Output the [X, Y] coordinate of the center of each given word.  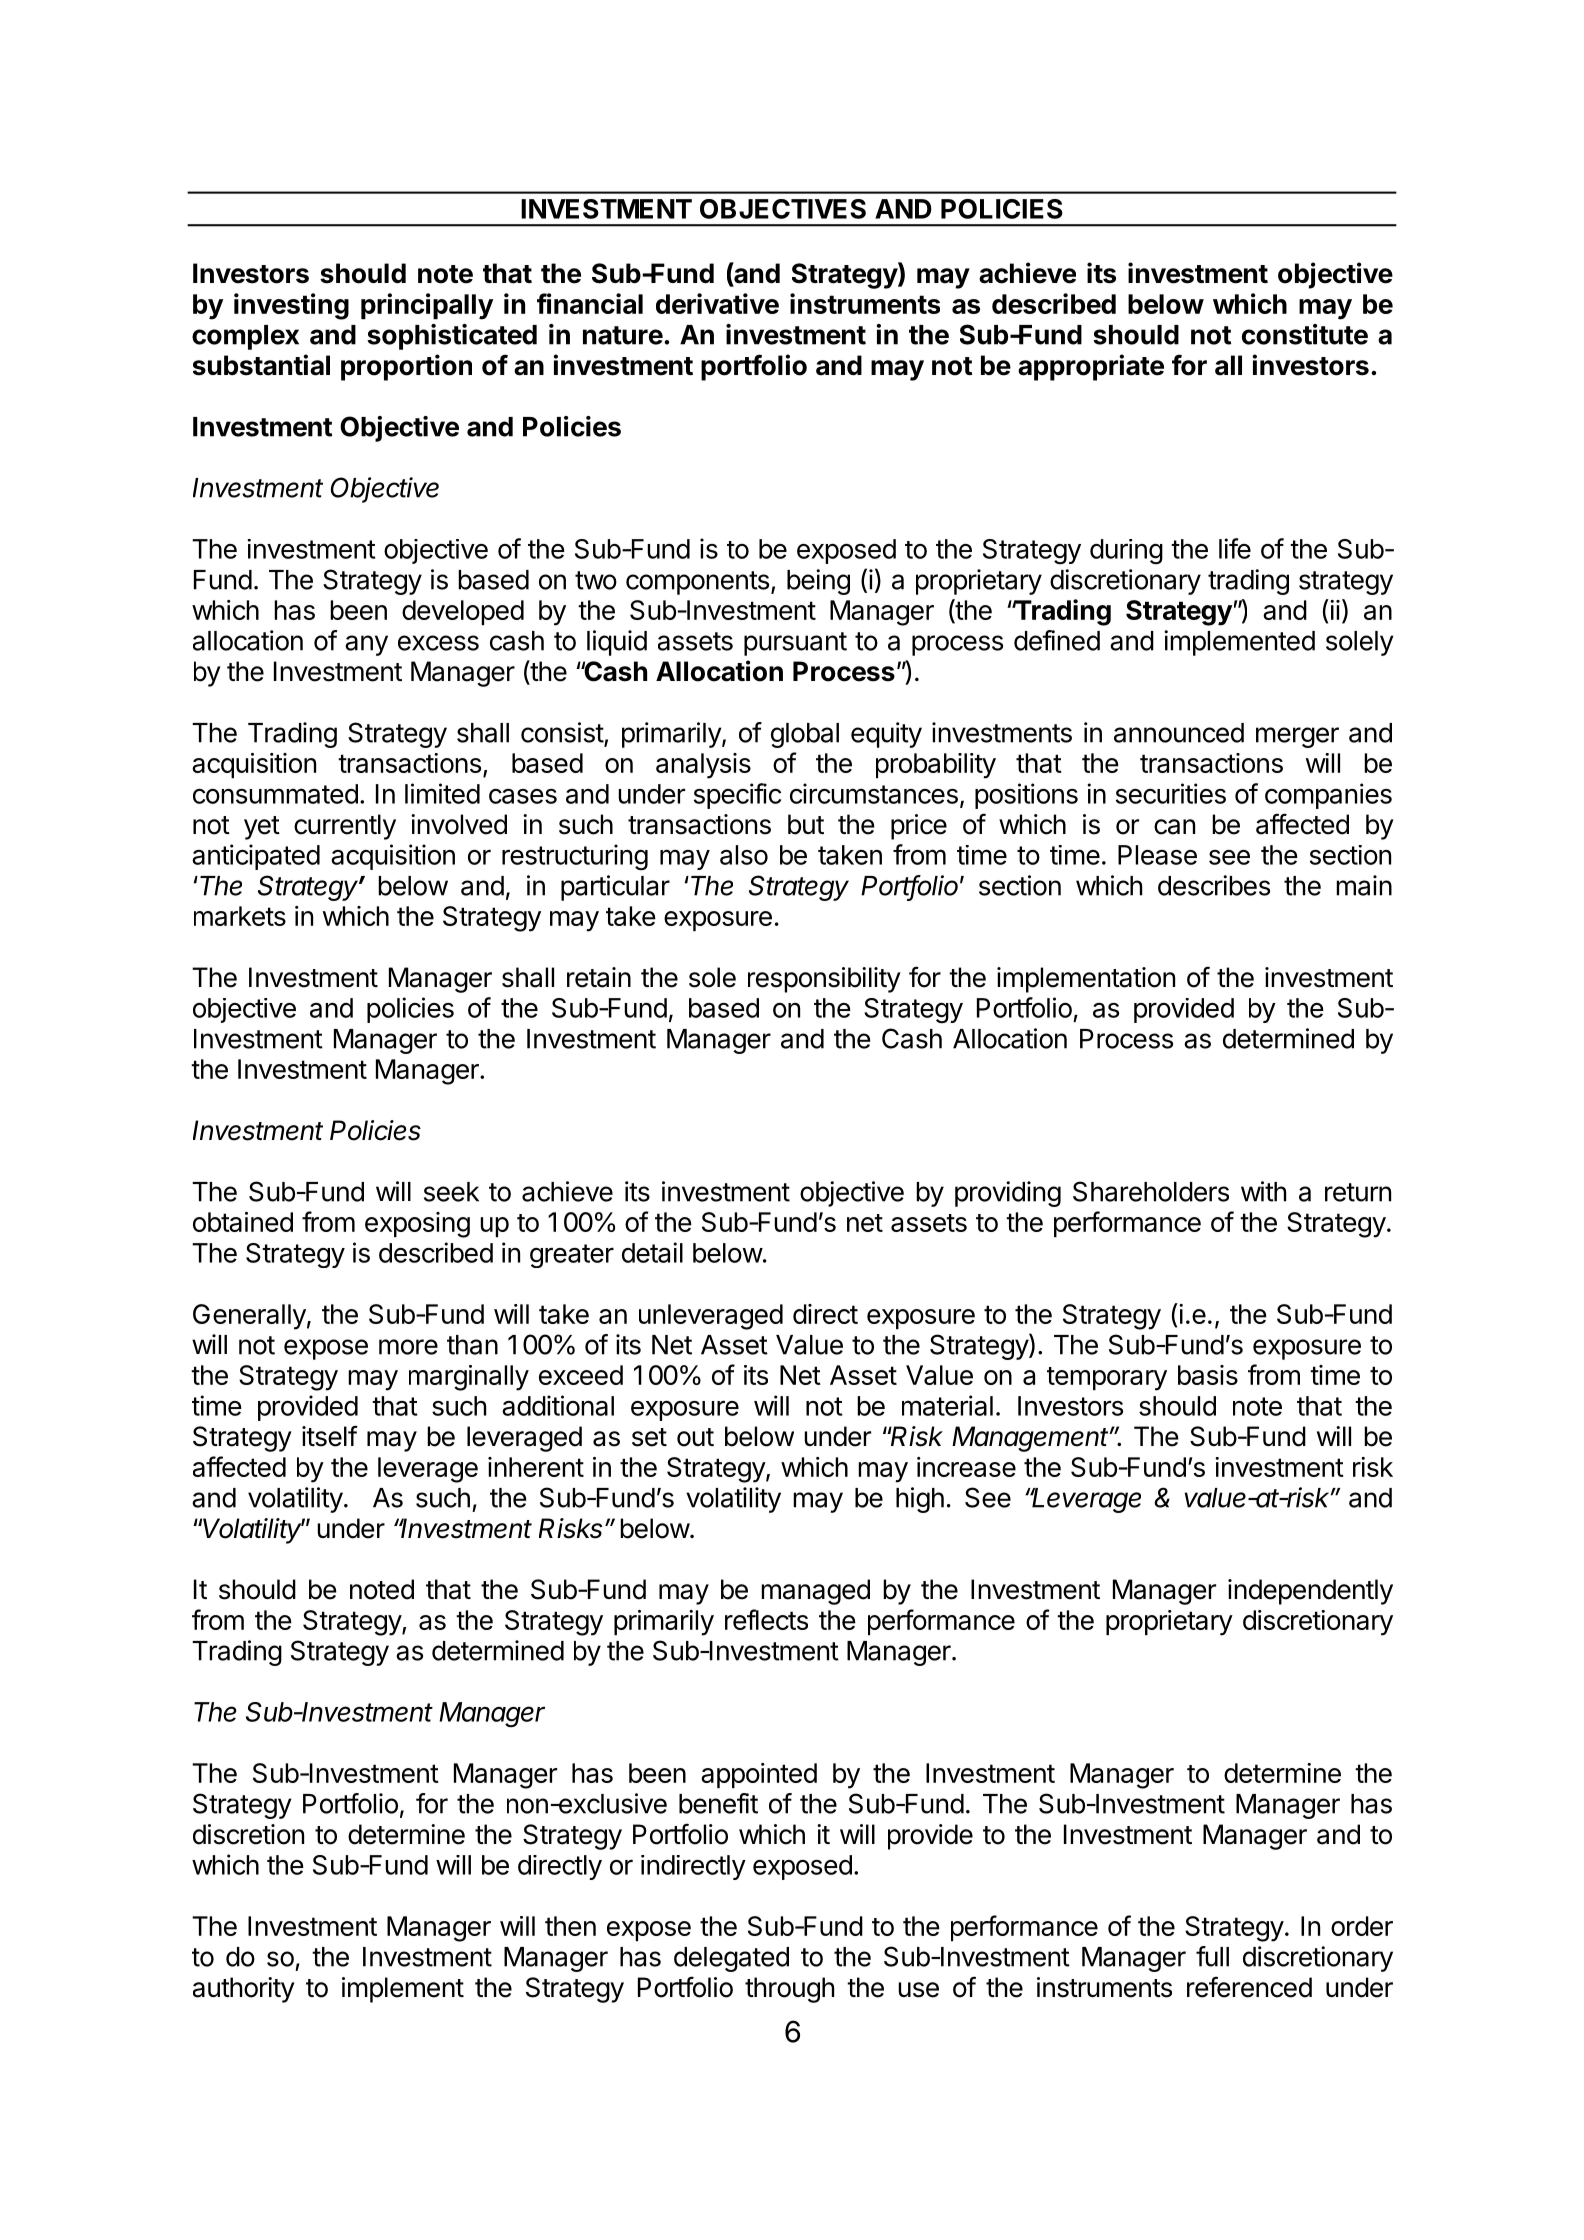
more [408, 1347]
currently [345, 827]
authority [244, 1990]
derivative [717, 303]
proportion [406, 367]
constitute [1305, 334]
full [1212, 1956]
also [744, 855]
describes [1214, 885]
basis [1208, 1375]
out [695, 1437]
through [789, 1990]
